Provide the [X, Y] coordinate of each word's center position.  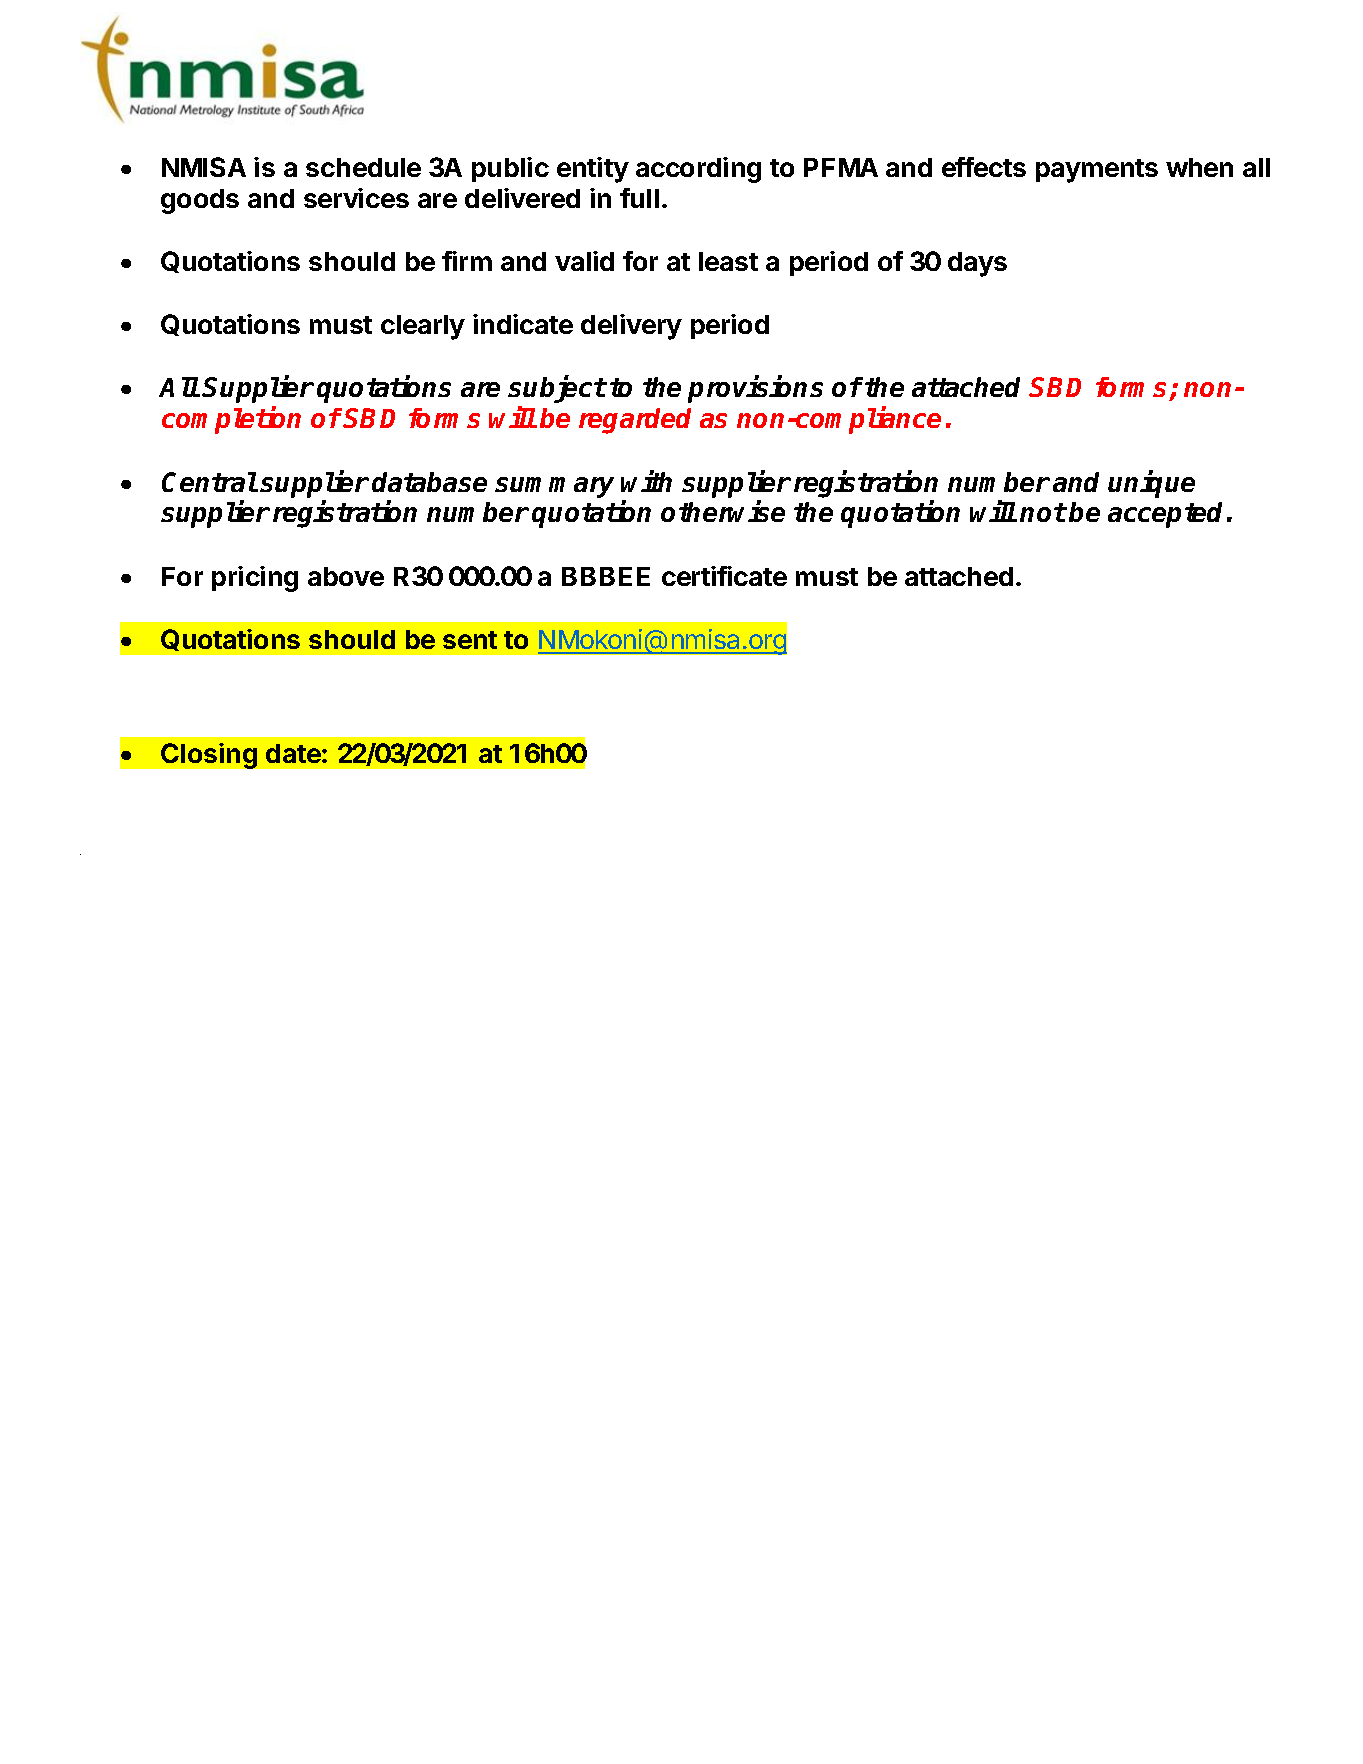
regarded [635, 421]
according [698, 170]
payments [1097, 171]
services [356, 198]
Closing [209, 756]
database [429, 482]
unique [1151, 484]
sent [470, 640]
